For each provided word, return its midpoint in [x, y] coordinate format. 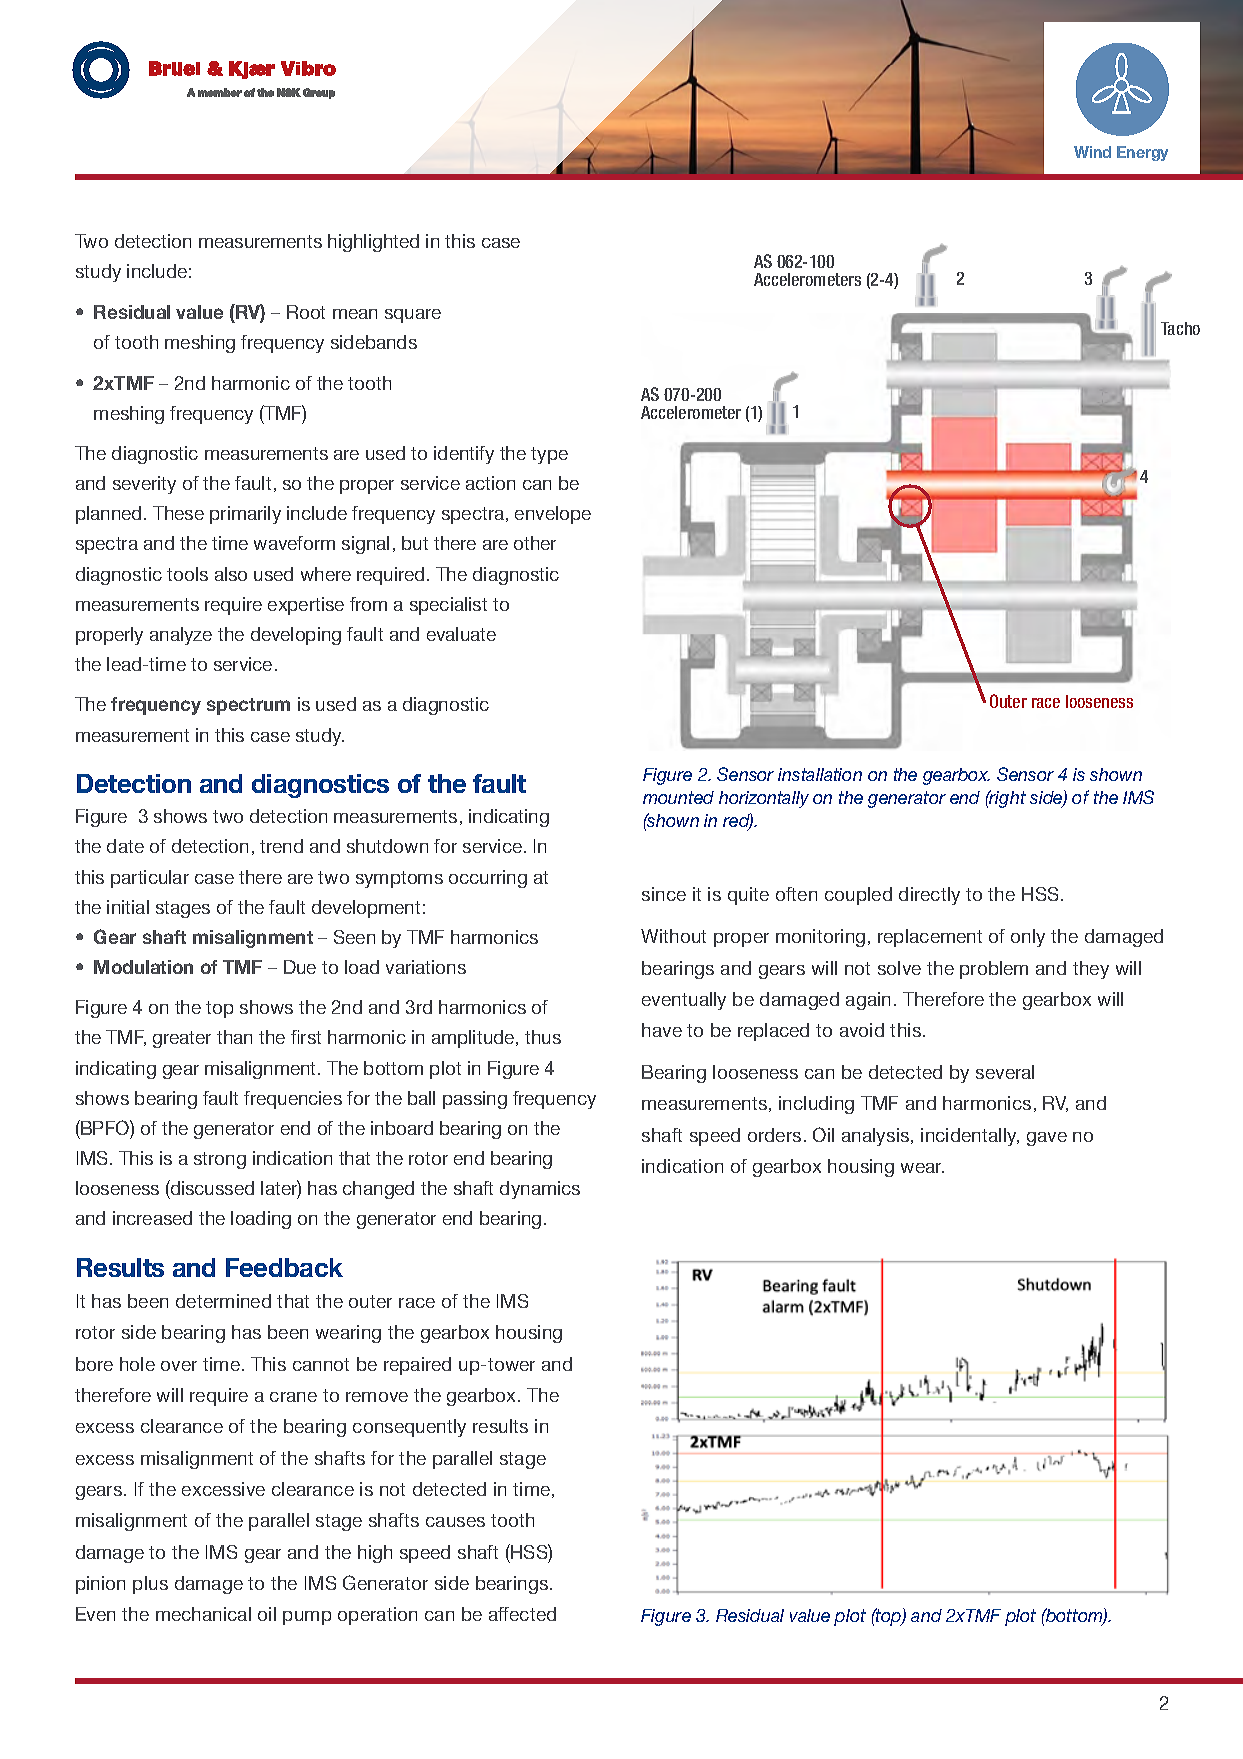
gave [1047, 1139]
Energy [1142, 153]
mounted [678, 797]
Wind [1092, 152]
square [413, 316]
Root [306, 312]
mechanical [203, 1614]
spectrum [248, 706]
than [234, 1037]
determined [223, 1301]
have [662, 1030]
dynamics [540, 1190]
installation [820, 774]
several [1005, 1072]
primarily [245, 515]
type [549, 455]
